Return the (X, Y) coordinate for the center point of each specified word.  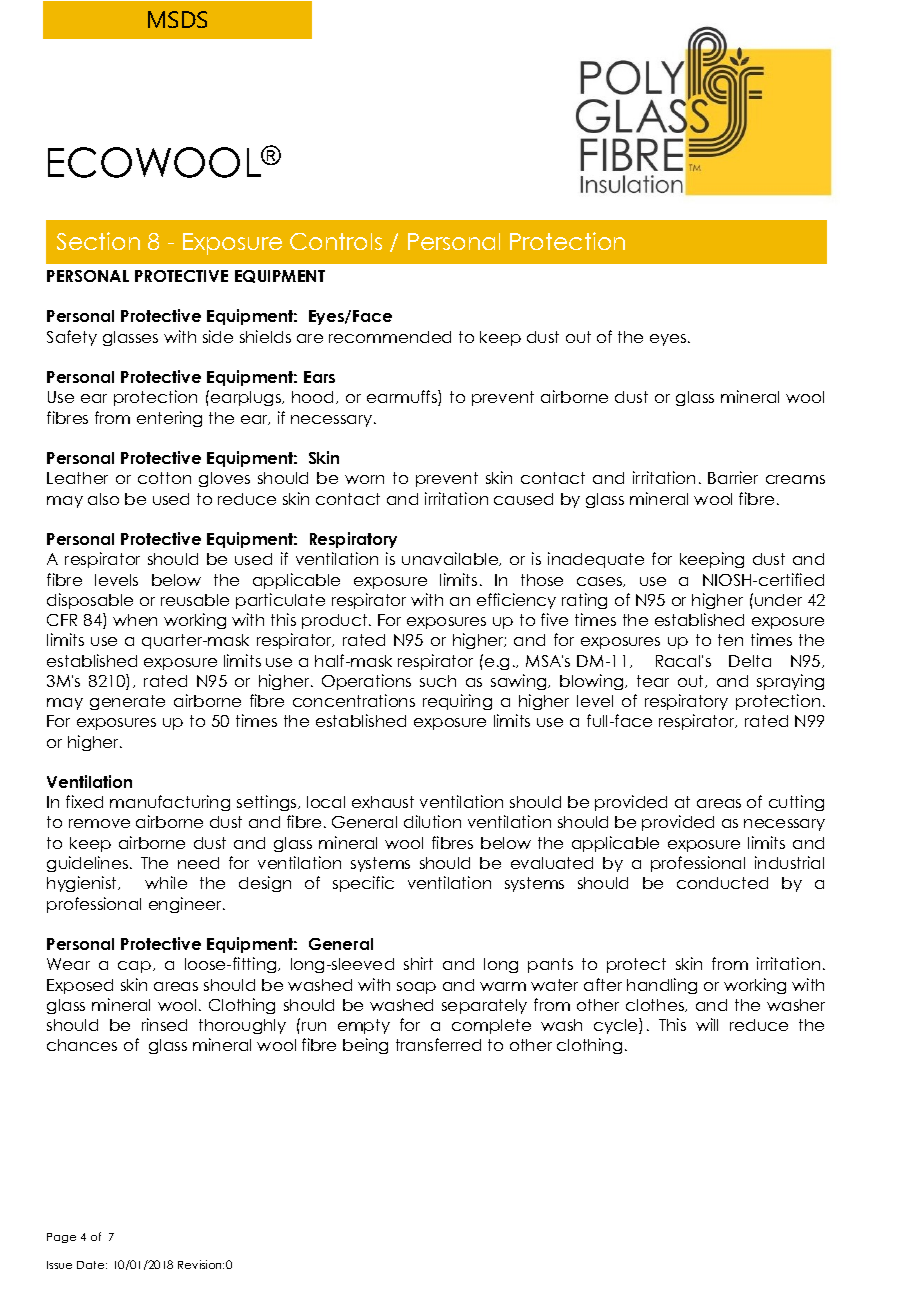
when (135, 620)
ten (730, 640)
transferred (438, 1044)
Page (61, 1238)
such (438, 681)
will (707, 1024)
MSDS (177, 19)
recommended (390, 337)
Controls (336, 241)
